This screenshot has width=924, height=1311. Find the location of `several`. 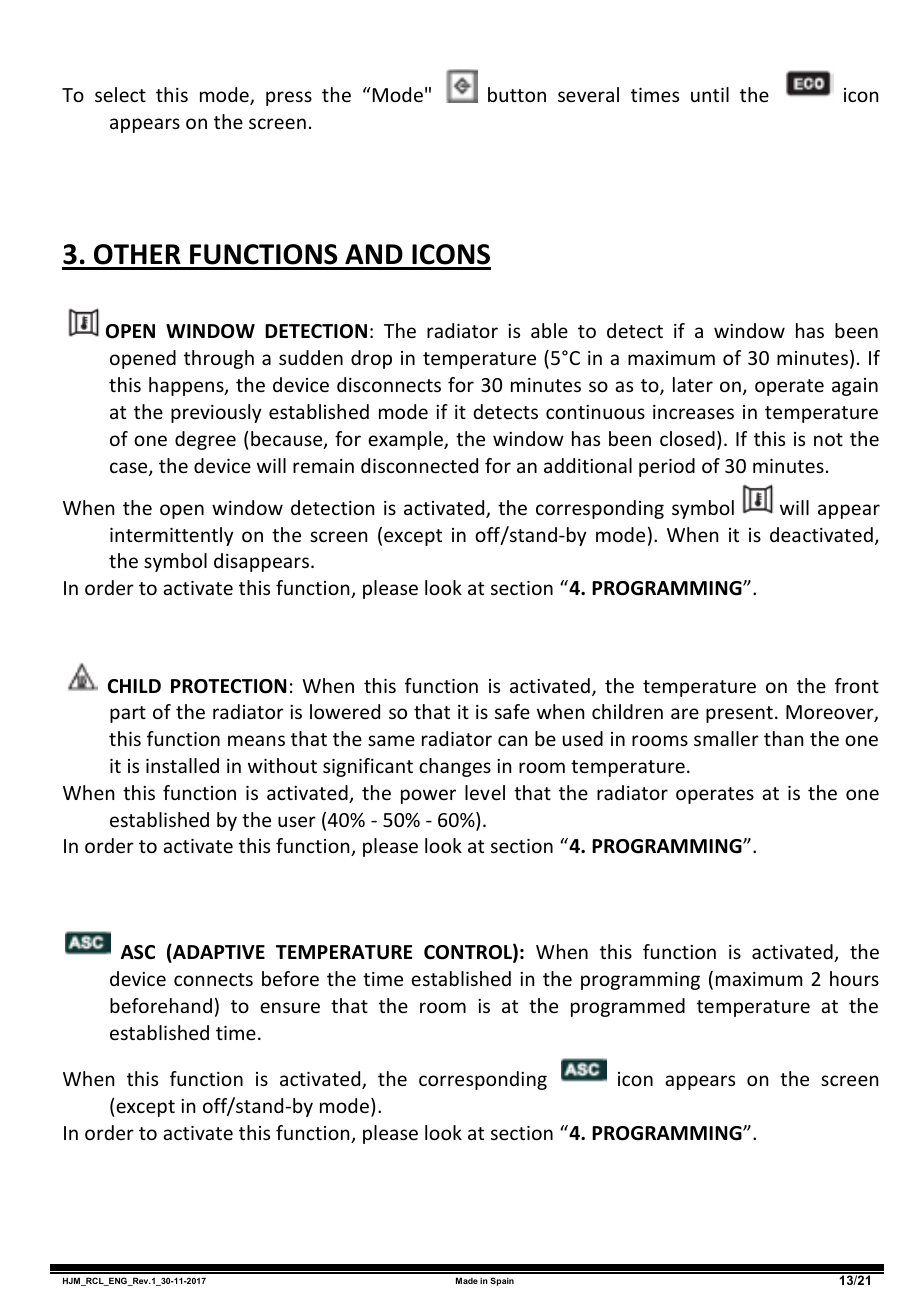

several is located at coordinates (588, 94).
